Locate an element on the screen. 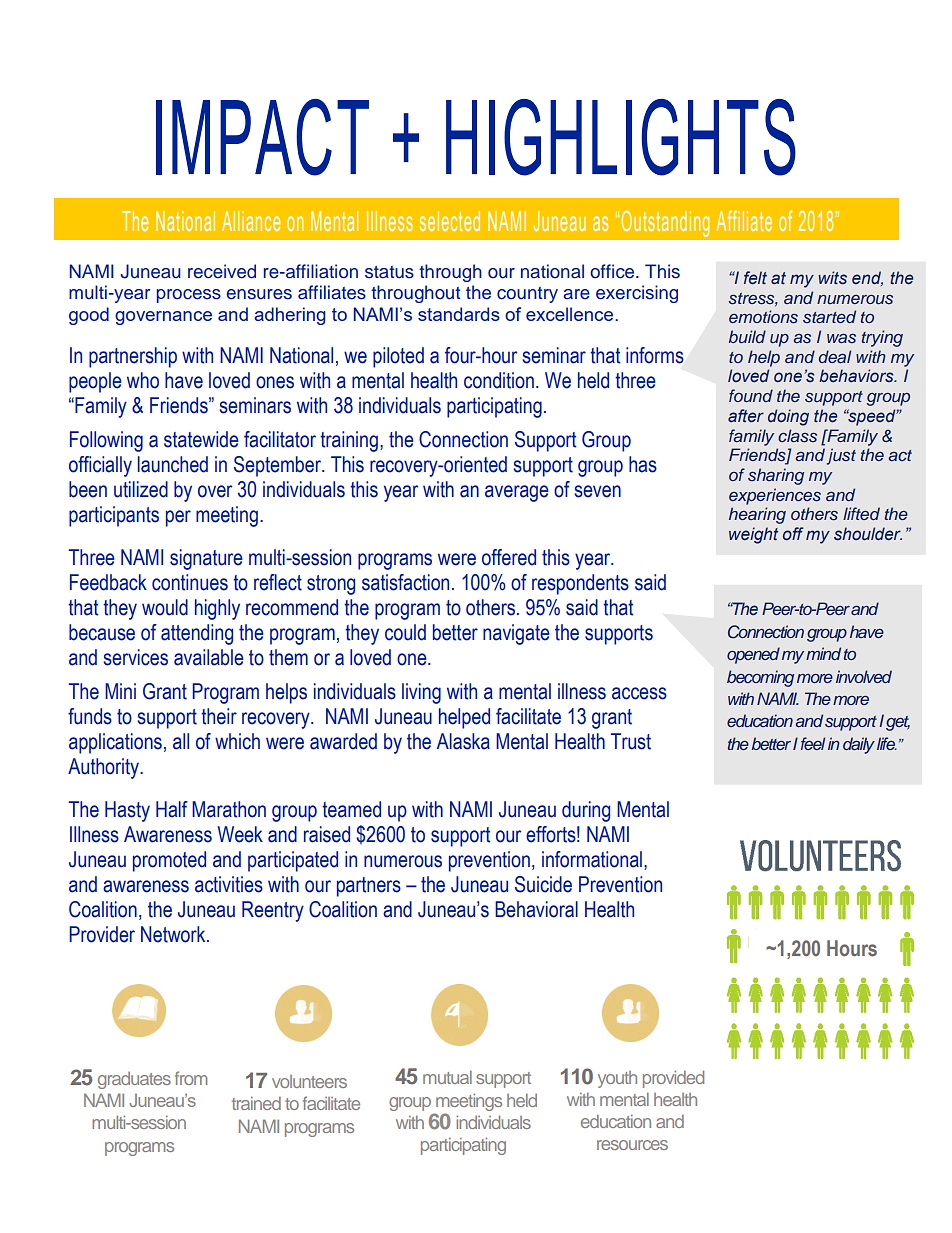  from is located at coordinates (191, 1078).
